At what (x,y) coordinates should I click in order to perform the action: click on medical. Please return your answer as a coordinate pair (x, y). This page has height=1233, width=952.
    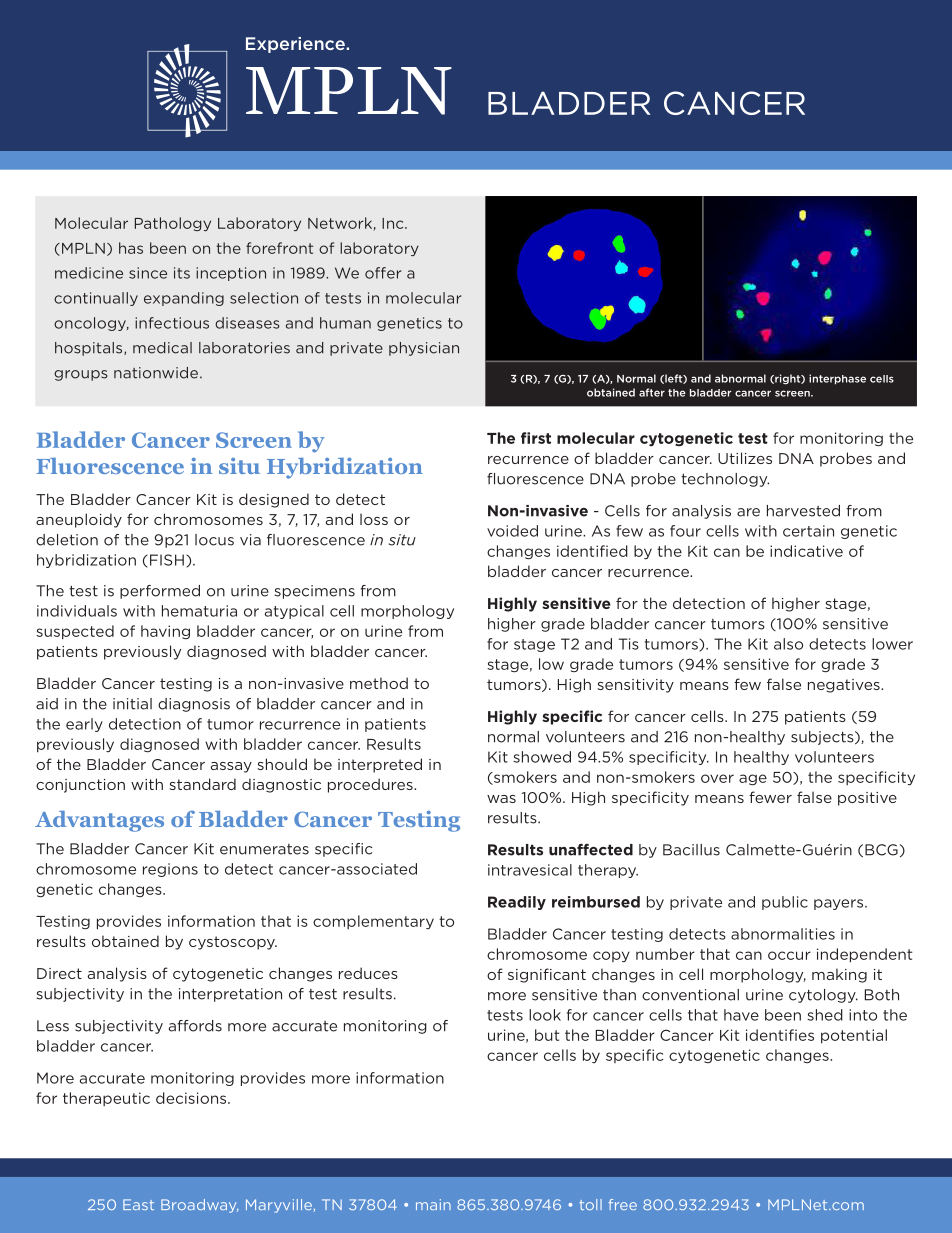
    Looking at the image, I should click on (162, 348).
